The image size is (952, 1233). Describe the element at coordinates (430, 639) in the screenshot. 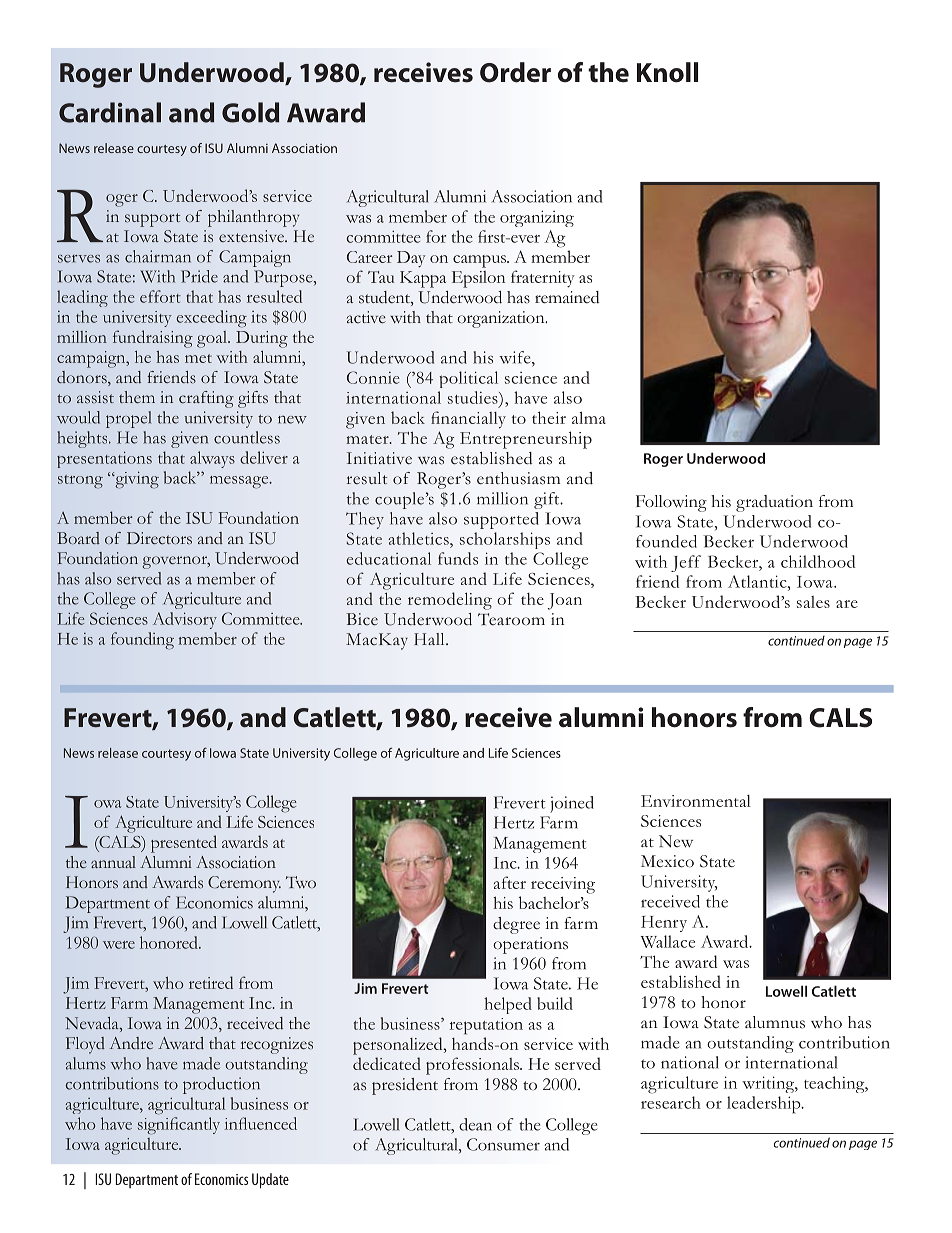

I see `Hall` at that location.
